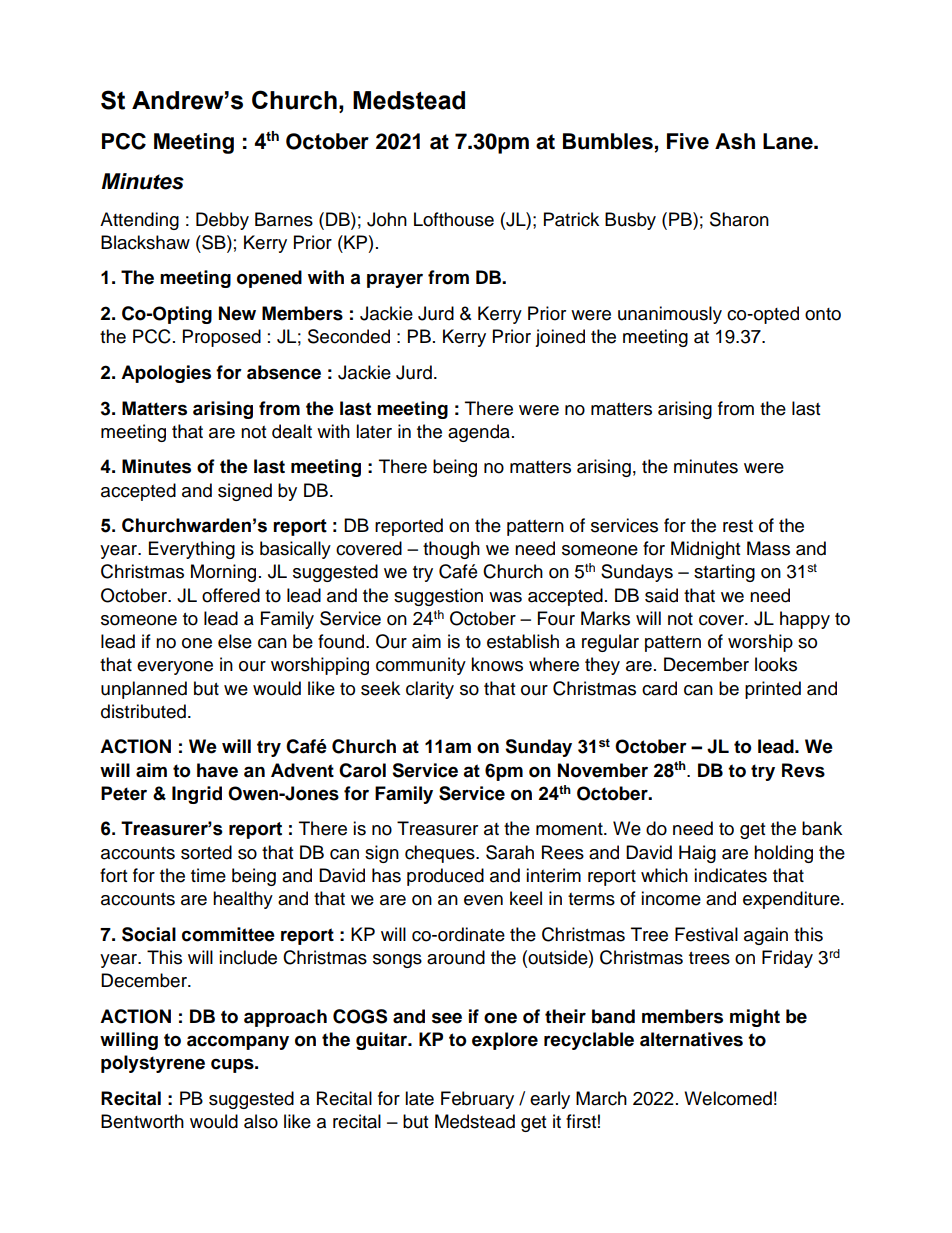 Image resolution: width=952 pixels, height=1233 pixels. I want to click on John, so click(387, 219).
